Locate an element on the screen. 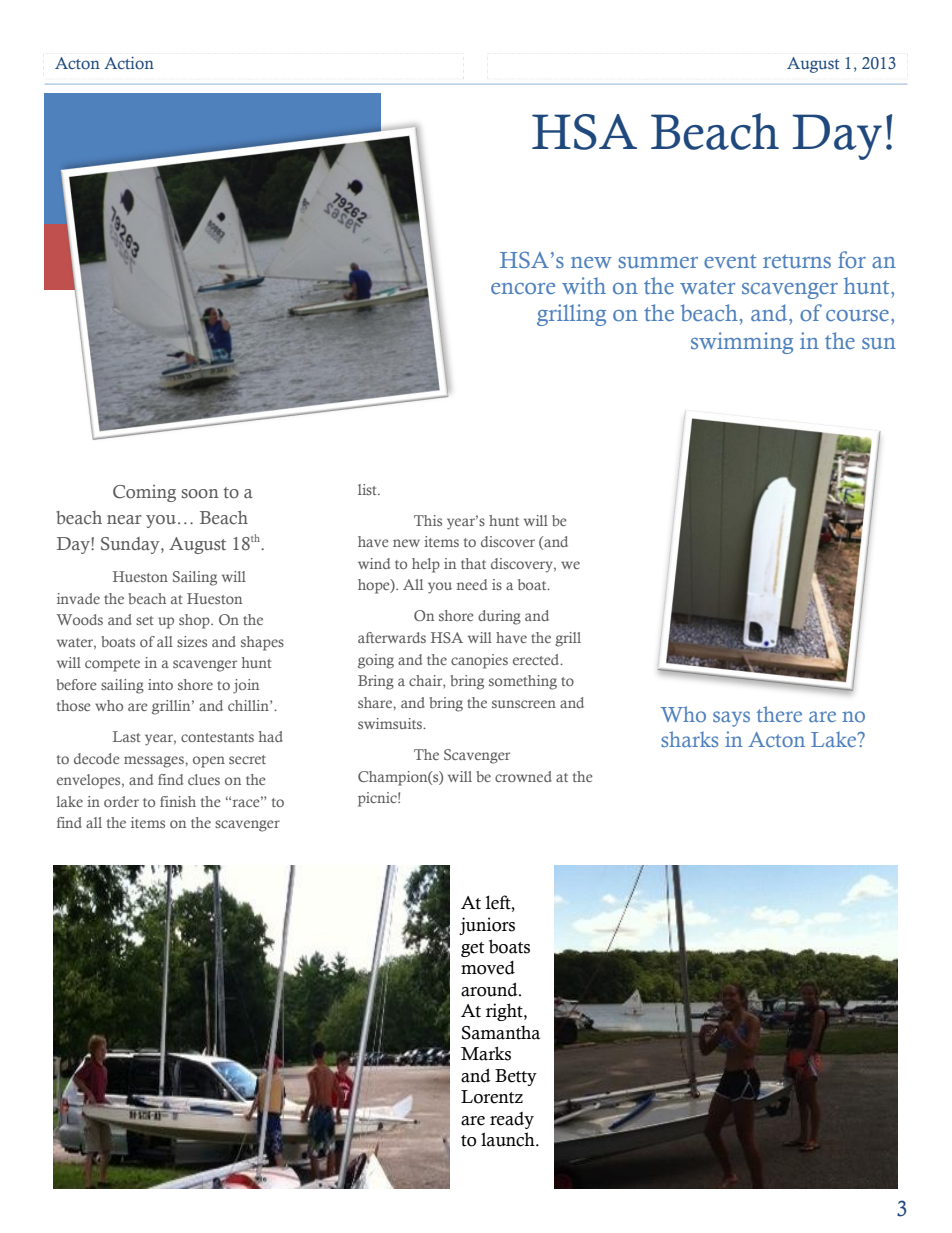  set is located at coordinates (145, 620).
